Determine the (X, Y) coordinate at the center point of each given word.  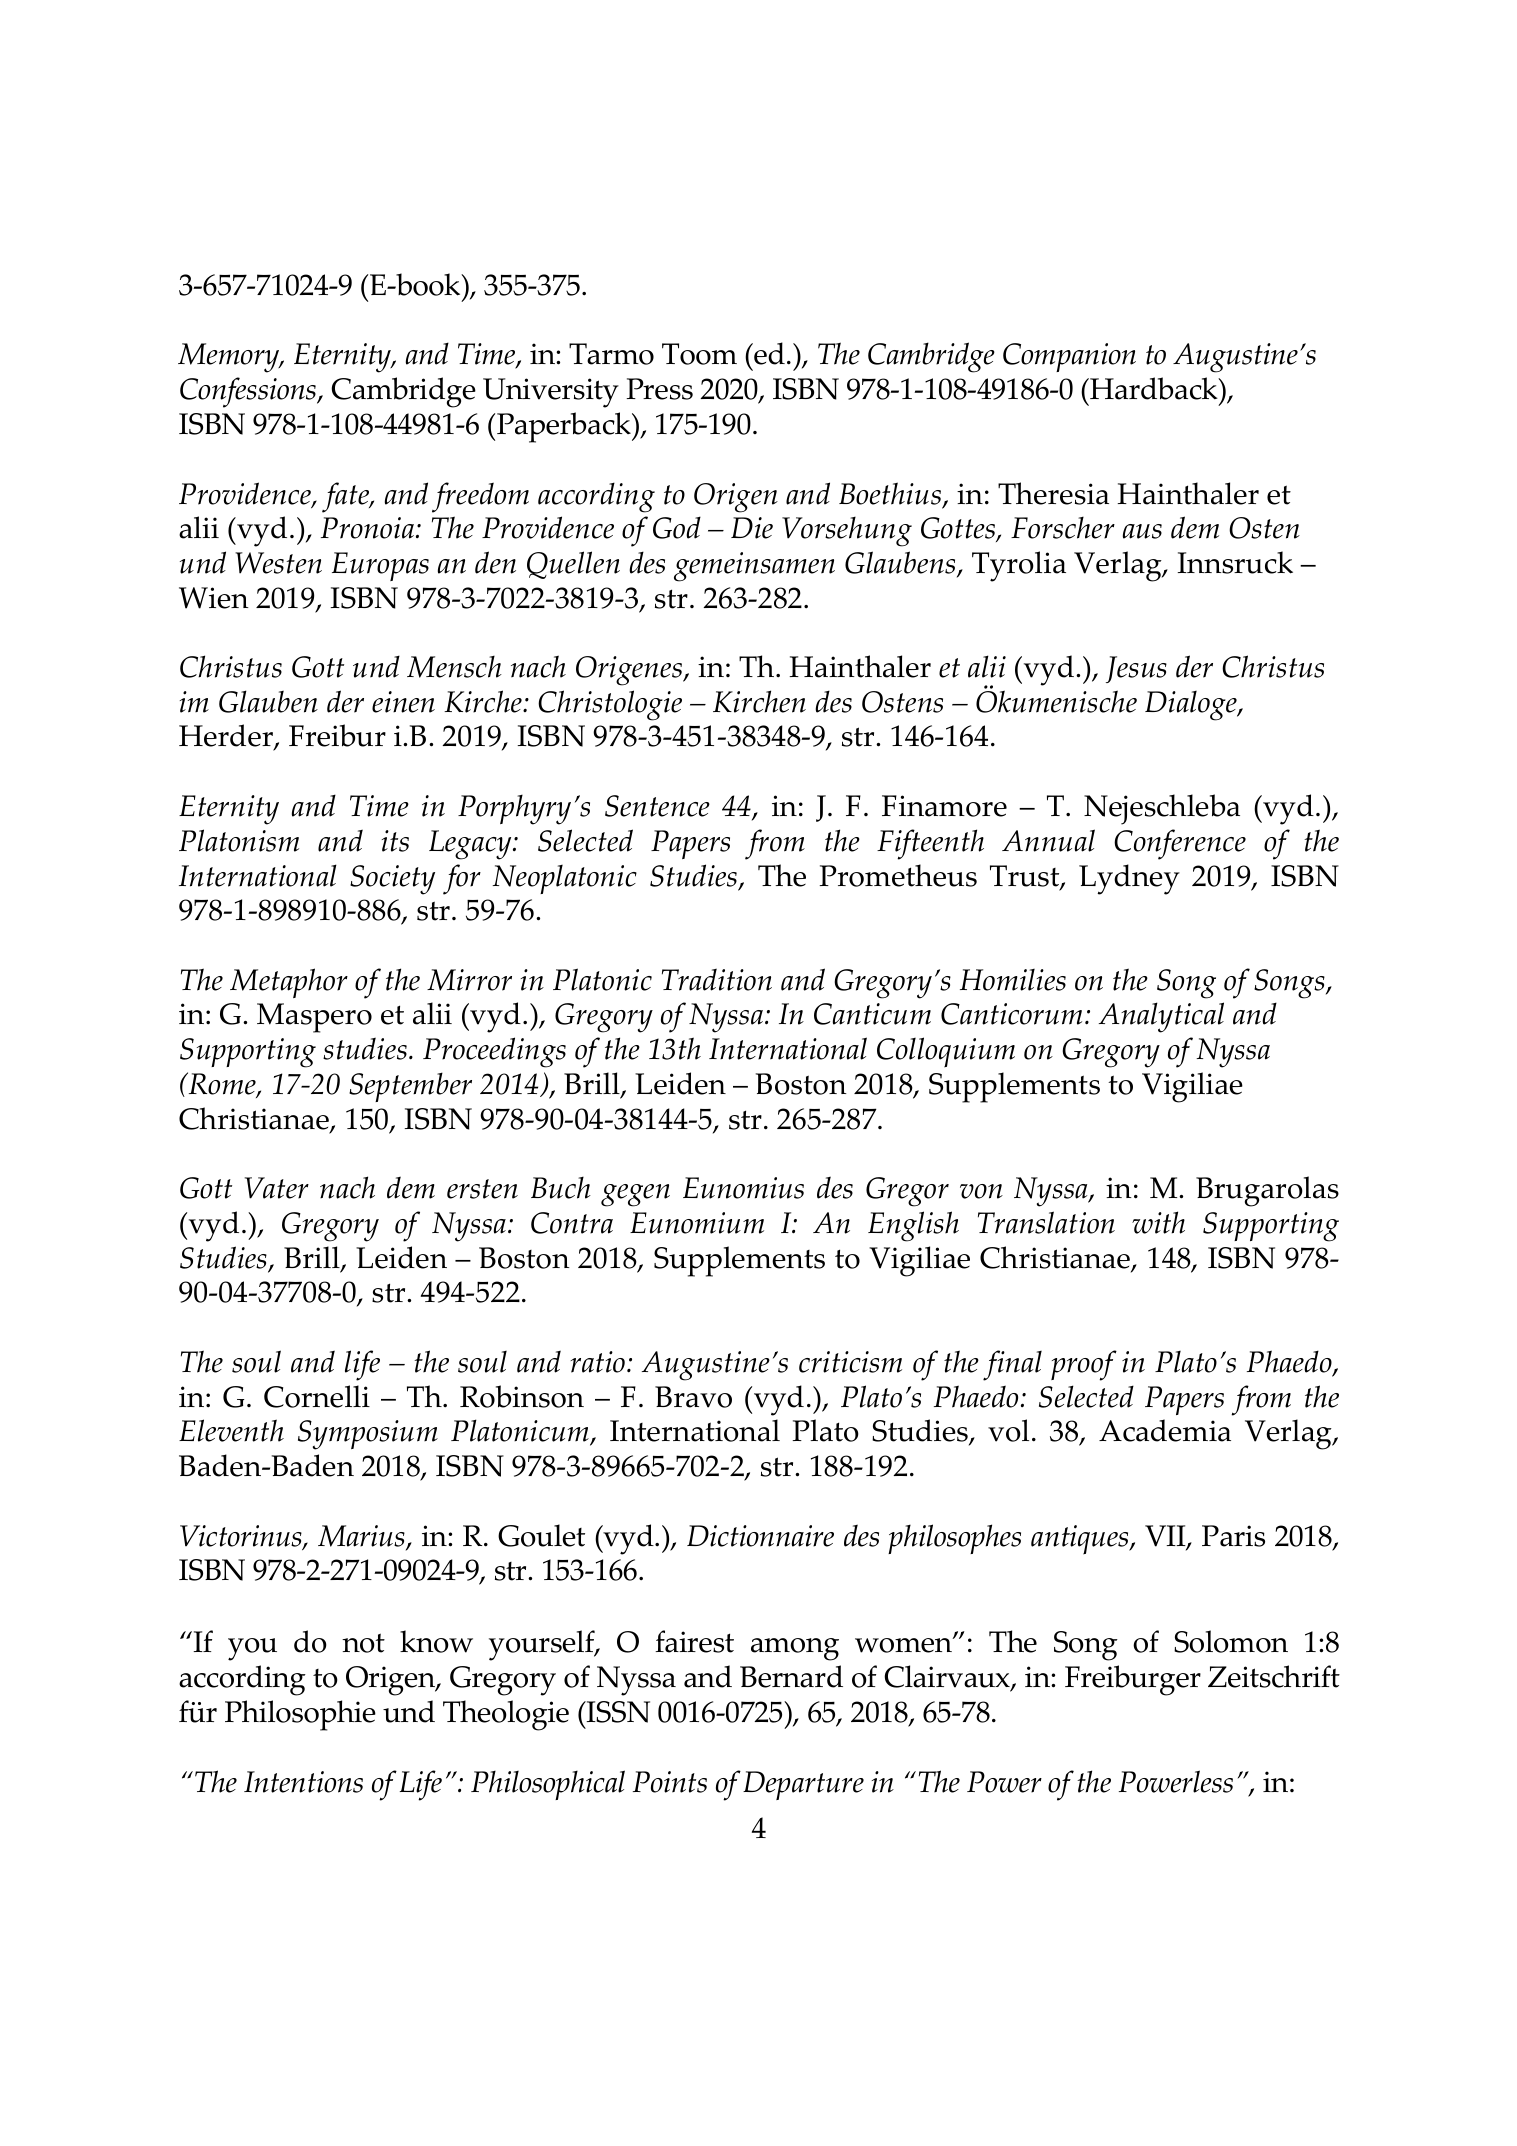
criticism (850, 1362)
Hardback (1154, 388)
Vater (277, 1188)
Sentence (657, 806)
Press (659, 389)
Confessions (249, 392)
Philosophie (300, 1715)
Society (392, 880)
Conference (1180, 844)
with (1158, 1222)
